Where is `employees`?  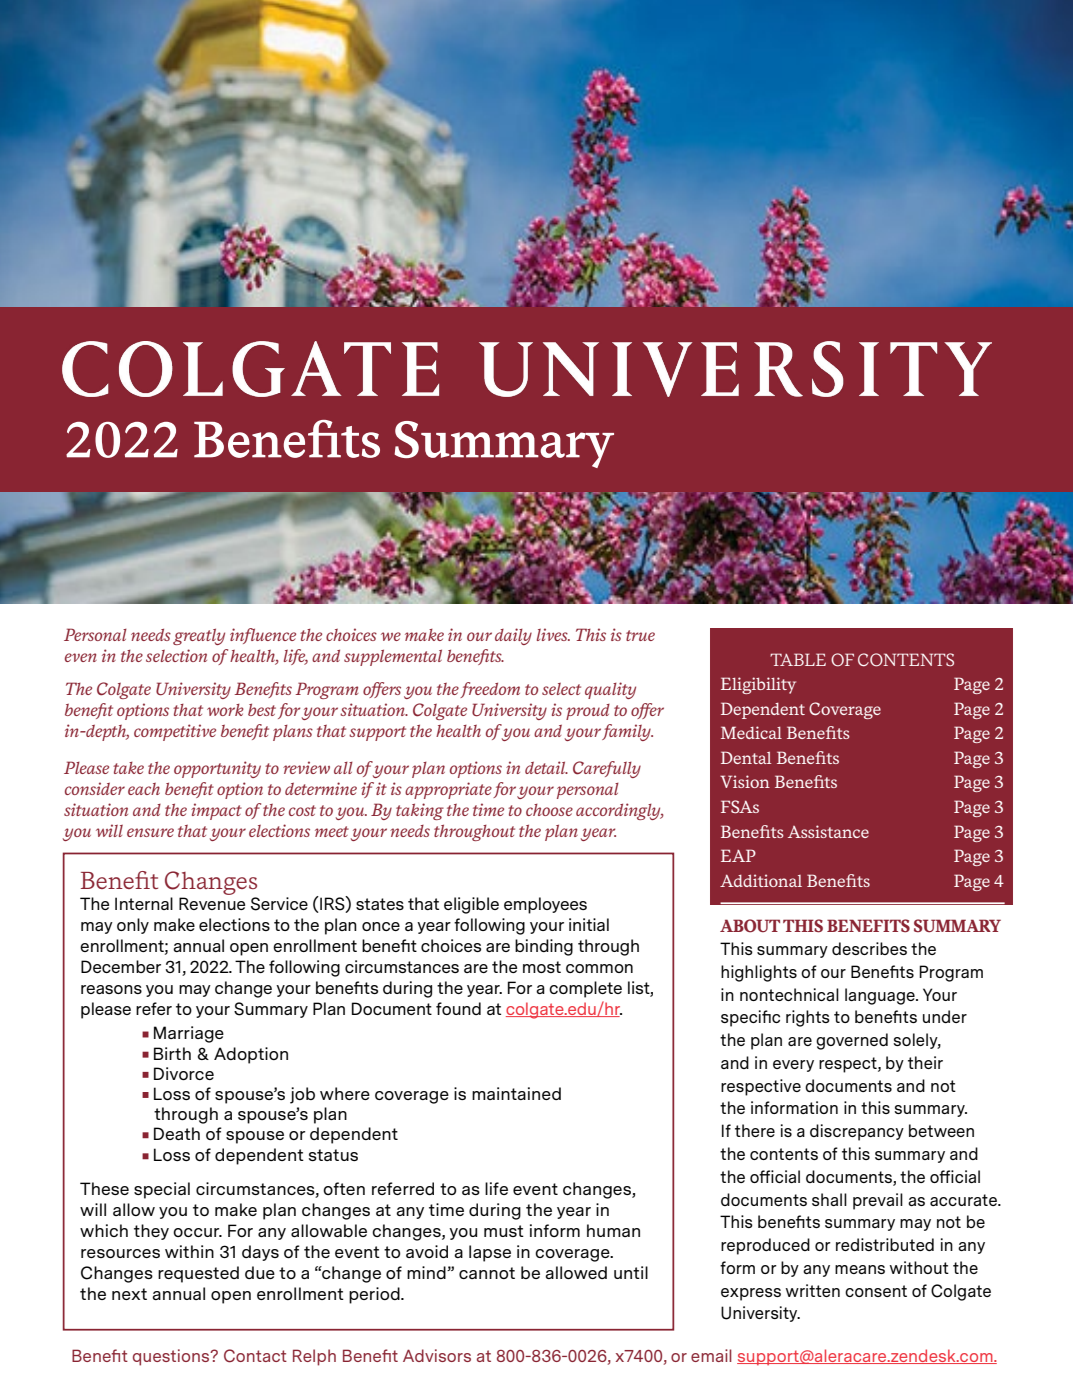
employees is located at coordinates (545, 905).
